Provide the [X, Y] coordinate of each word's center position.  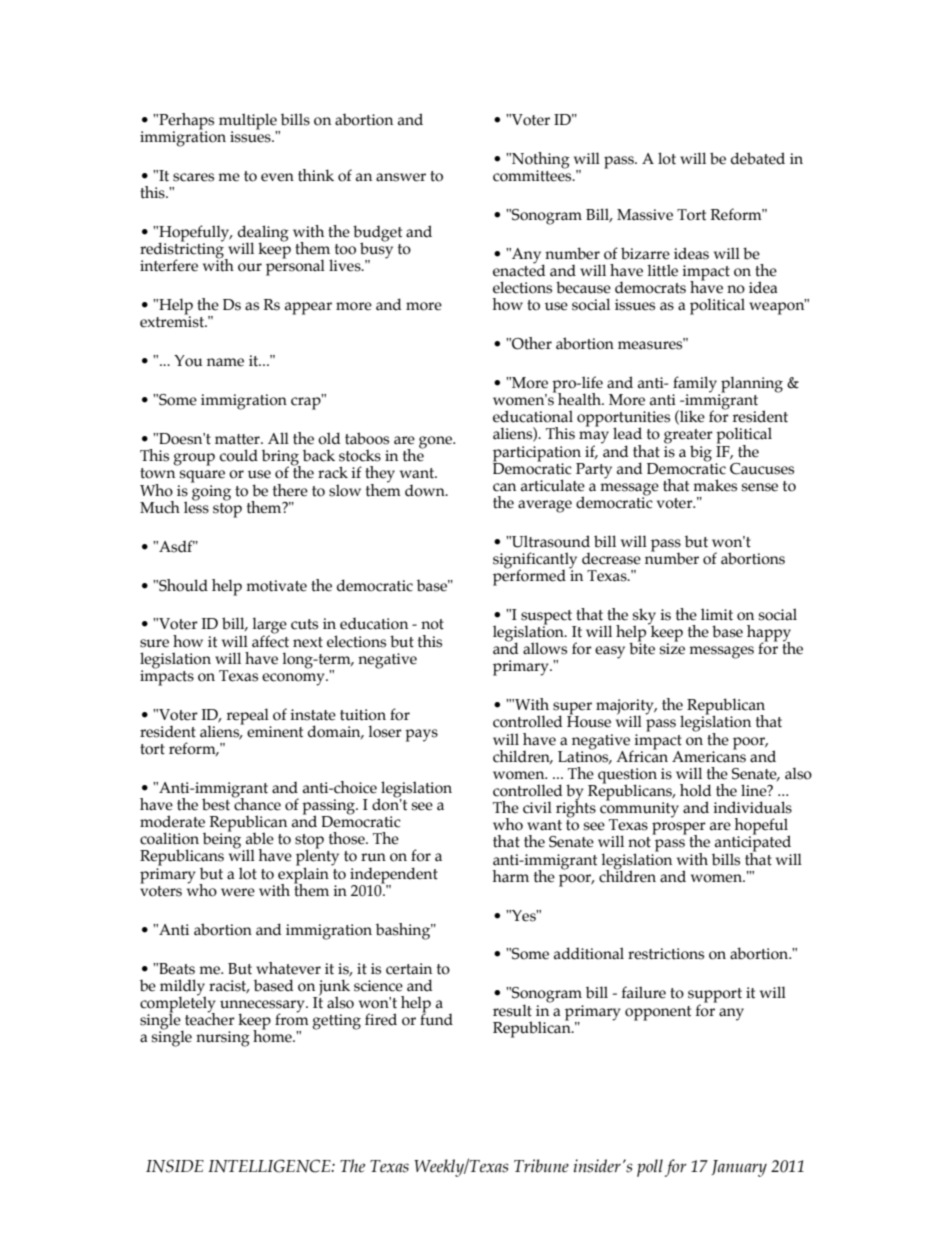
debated [758, 158]
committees [533, 175]
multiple [249, 122]
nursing [223, 1039]
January [739, 1168]
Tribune [541, 1166]
